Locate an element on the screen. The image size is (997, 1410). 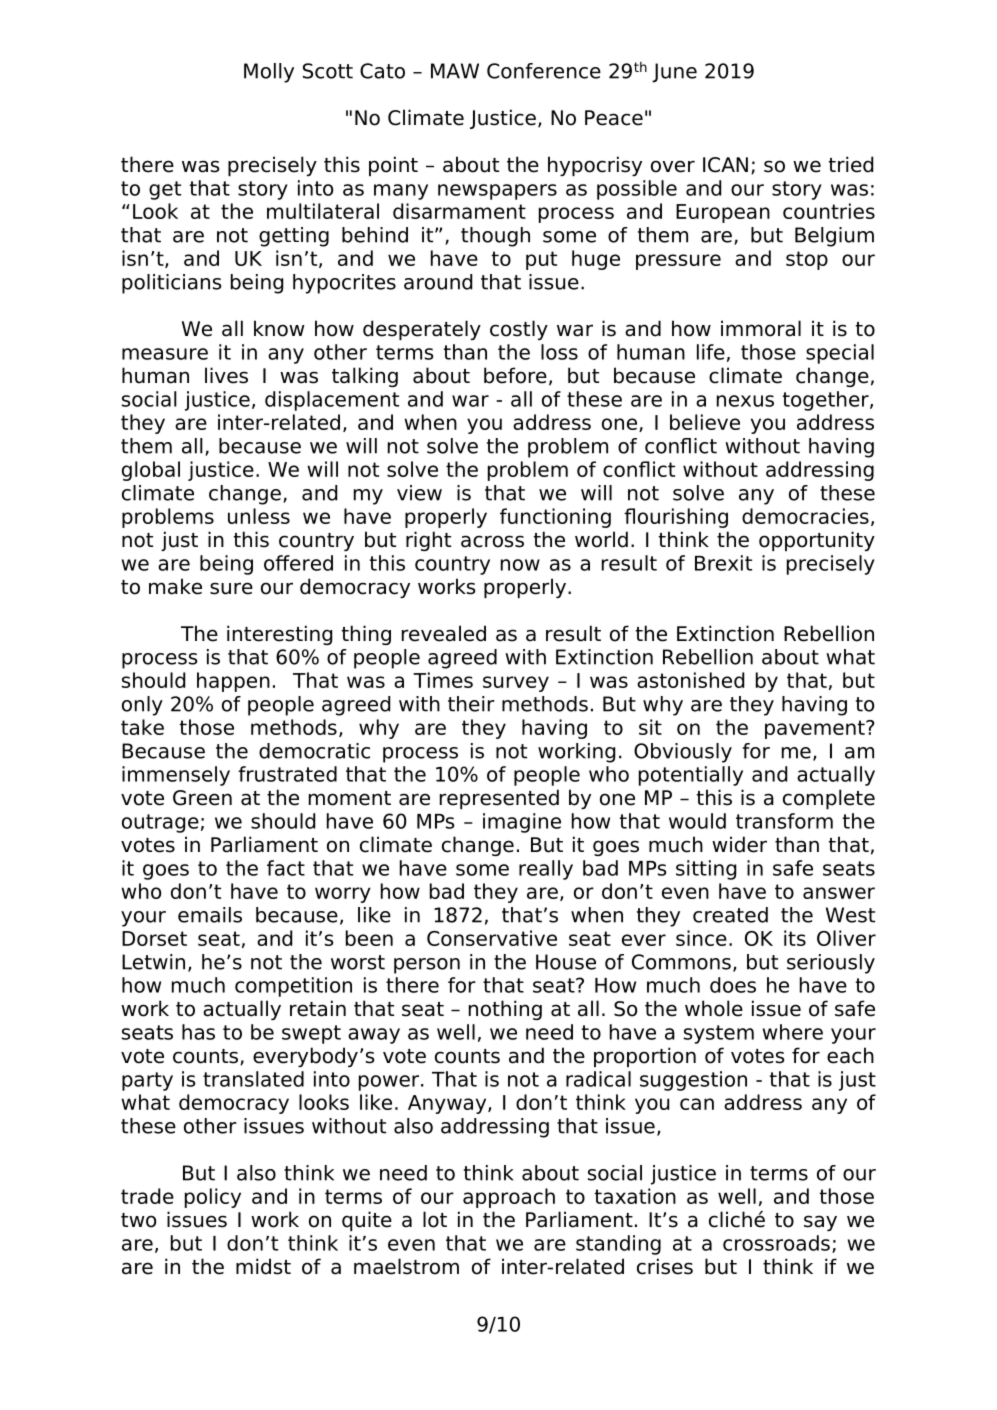
immoral is located at coordinates (761, 328).
